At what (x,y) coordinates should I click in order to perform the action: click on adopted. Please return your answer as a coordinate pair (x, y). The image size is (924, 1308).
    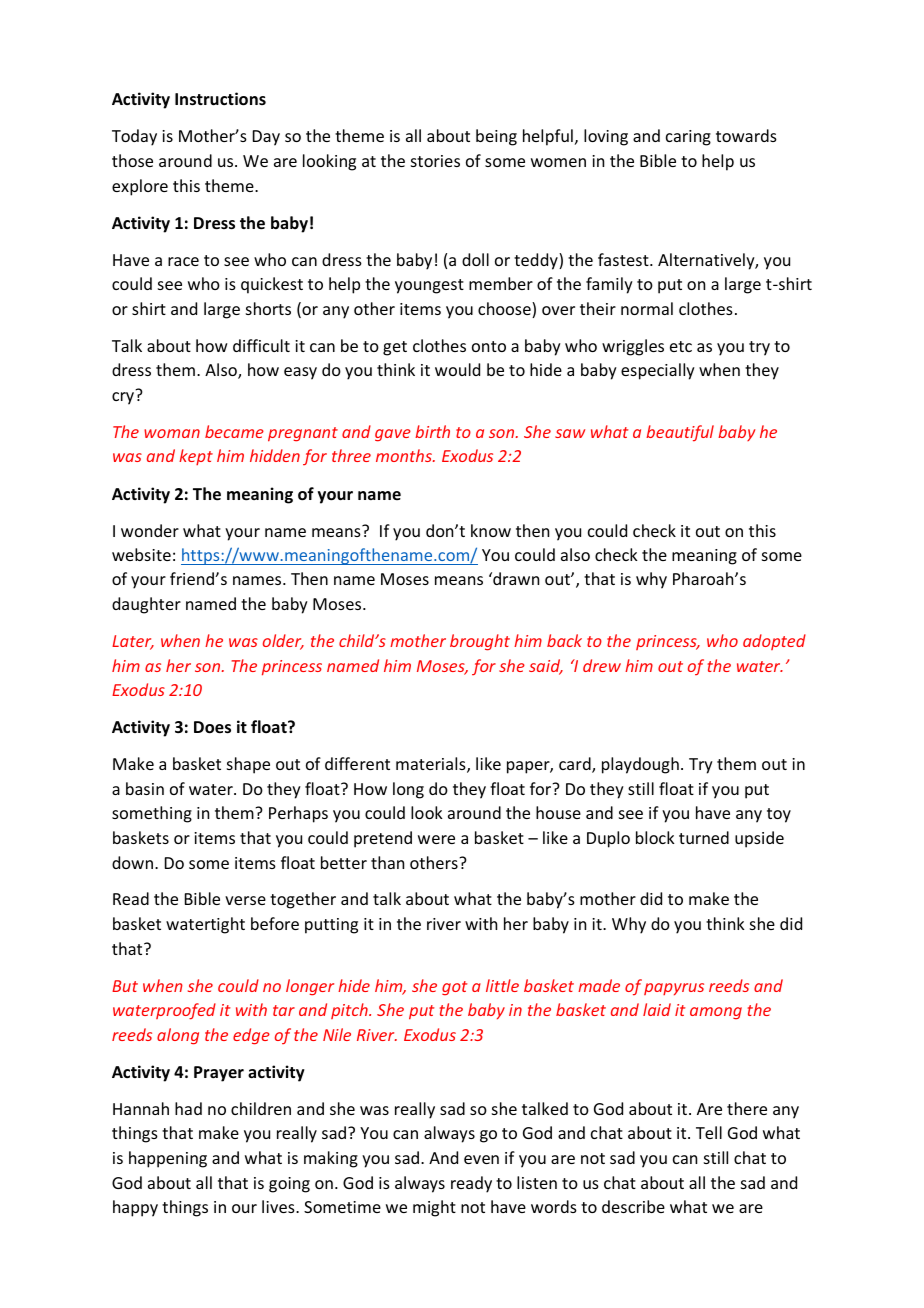
    Looking at the image, I should click on (774, 642).
